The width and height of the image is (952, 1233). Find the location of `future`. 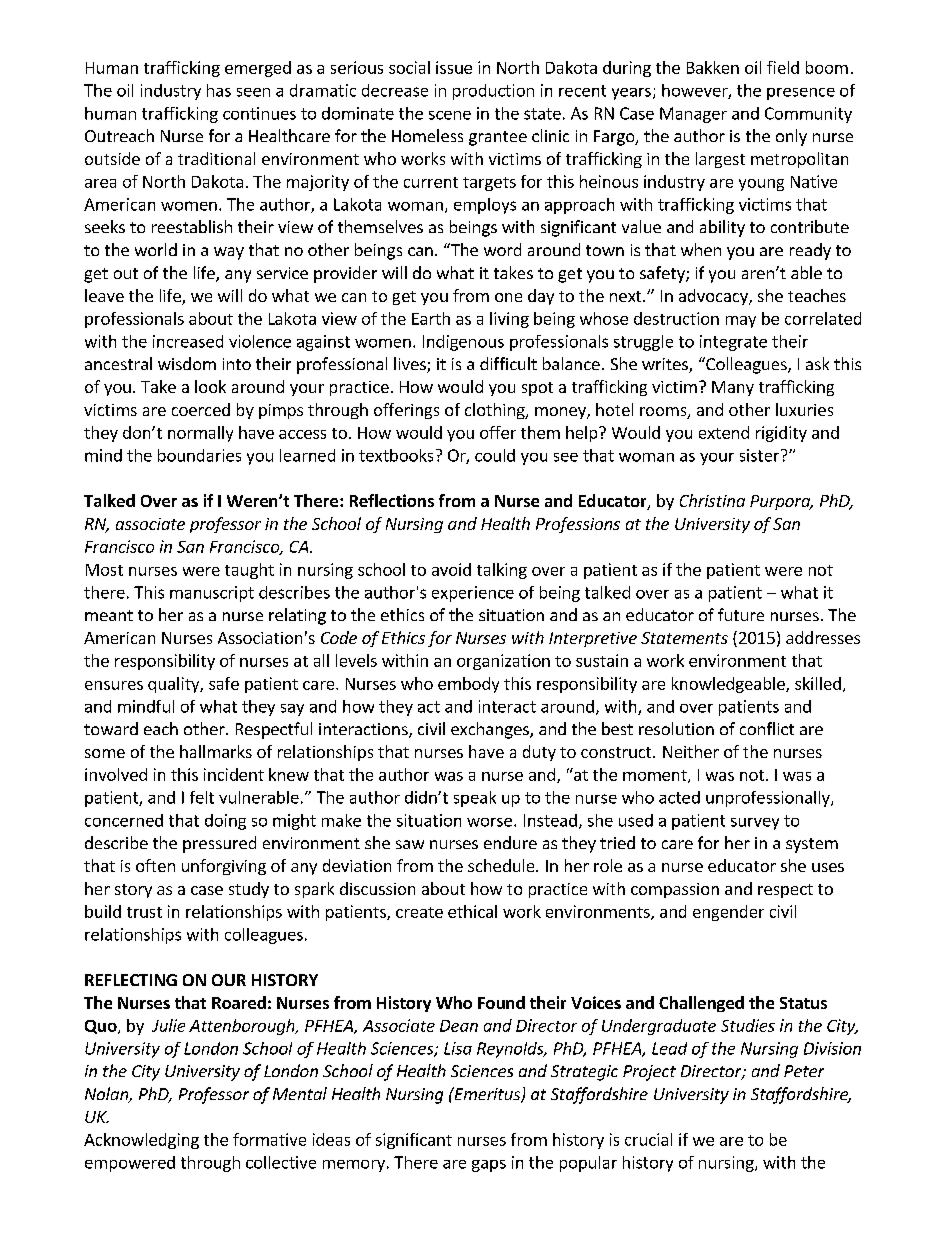

future is located at coordinates (741, 614).
